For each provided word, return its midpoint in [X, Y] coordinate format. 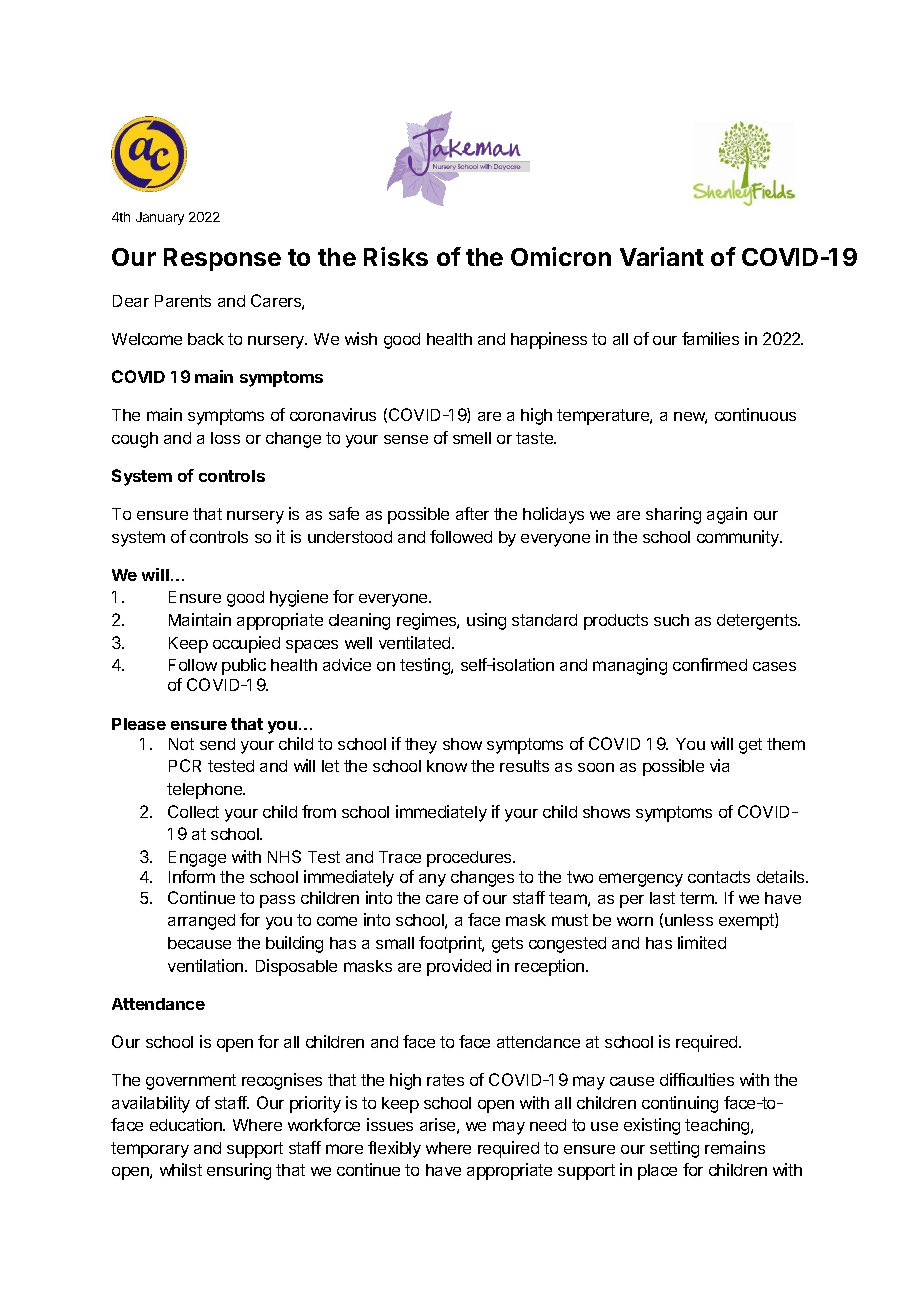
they [421, 746]
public [244, 666]
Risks [396, 256]
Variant [662, 256]
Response [222, 259]
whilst [181, 1169]
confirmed [710, 664]
